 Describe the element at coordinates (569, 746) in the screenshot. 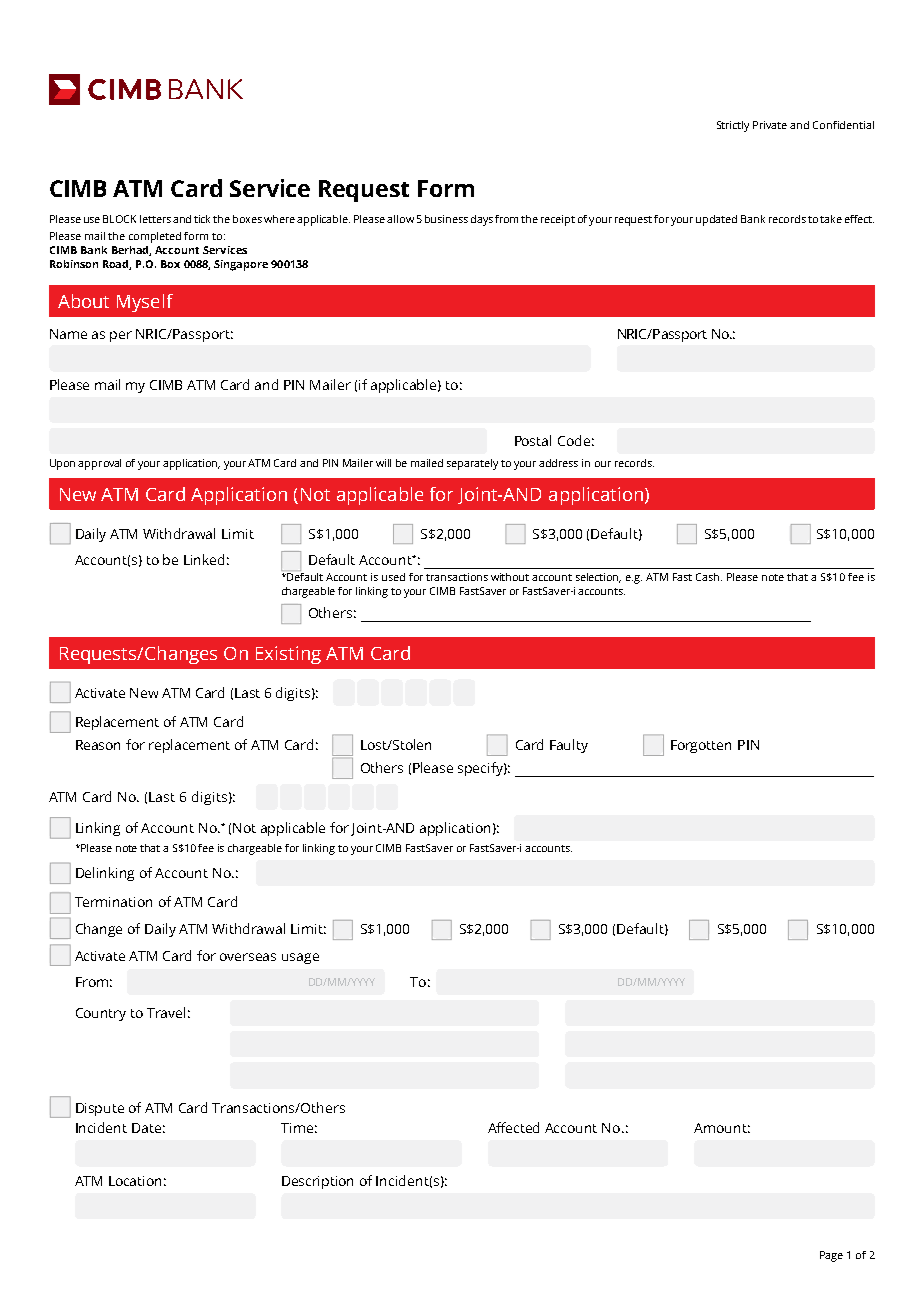

I see `Faulty` at that location.
